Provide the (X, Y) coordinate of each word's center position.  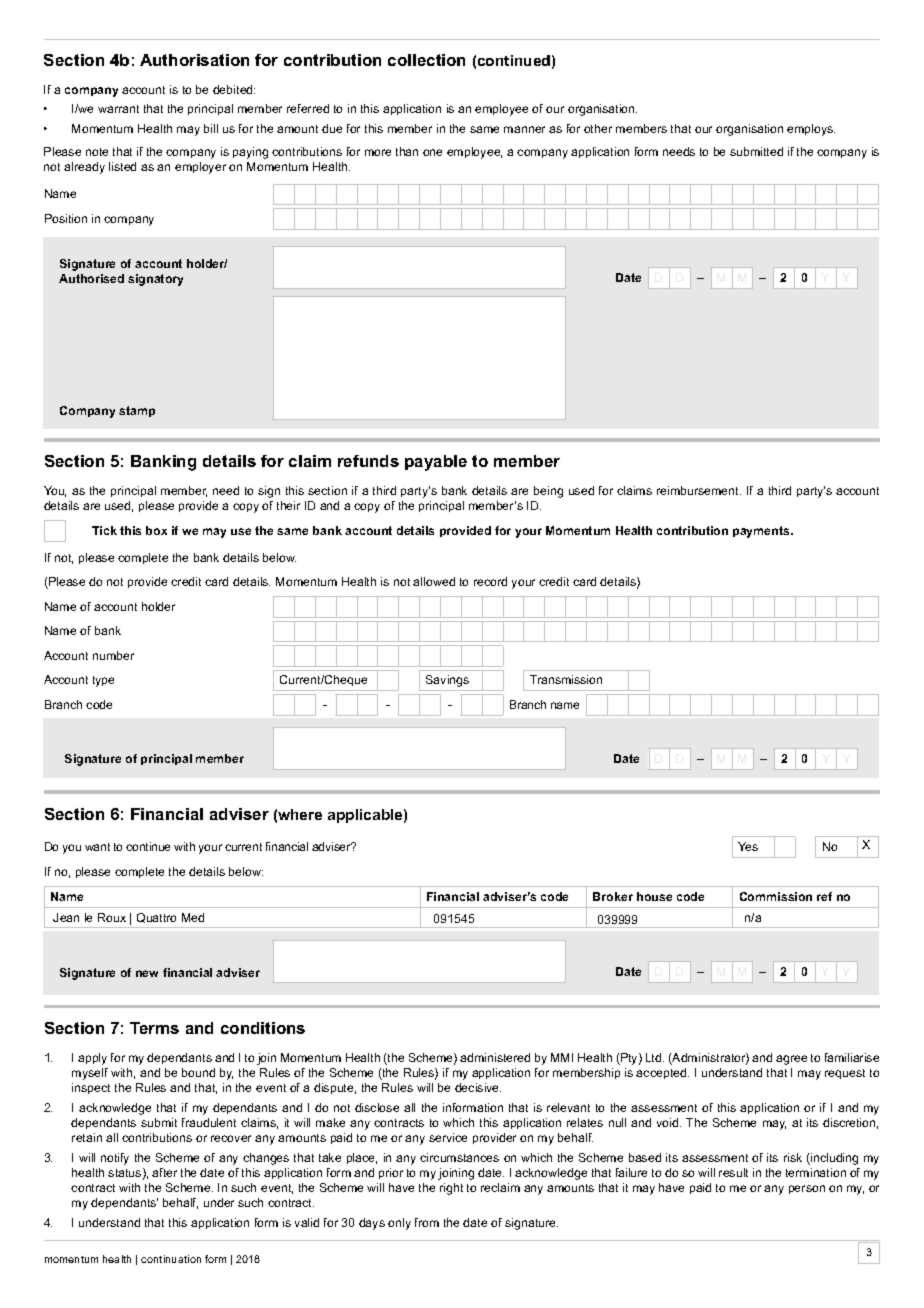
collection (426, 60)
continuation (171, 1259)
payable (436, 463)
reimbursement (699, 490)
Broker (613, 896)
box (156, 530)
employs (811, 130)
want (97, 847)
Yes (748, 846)
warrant (118, 109)
